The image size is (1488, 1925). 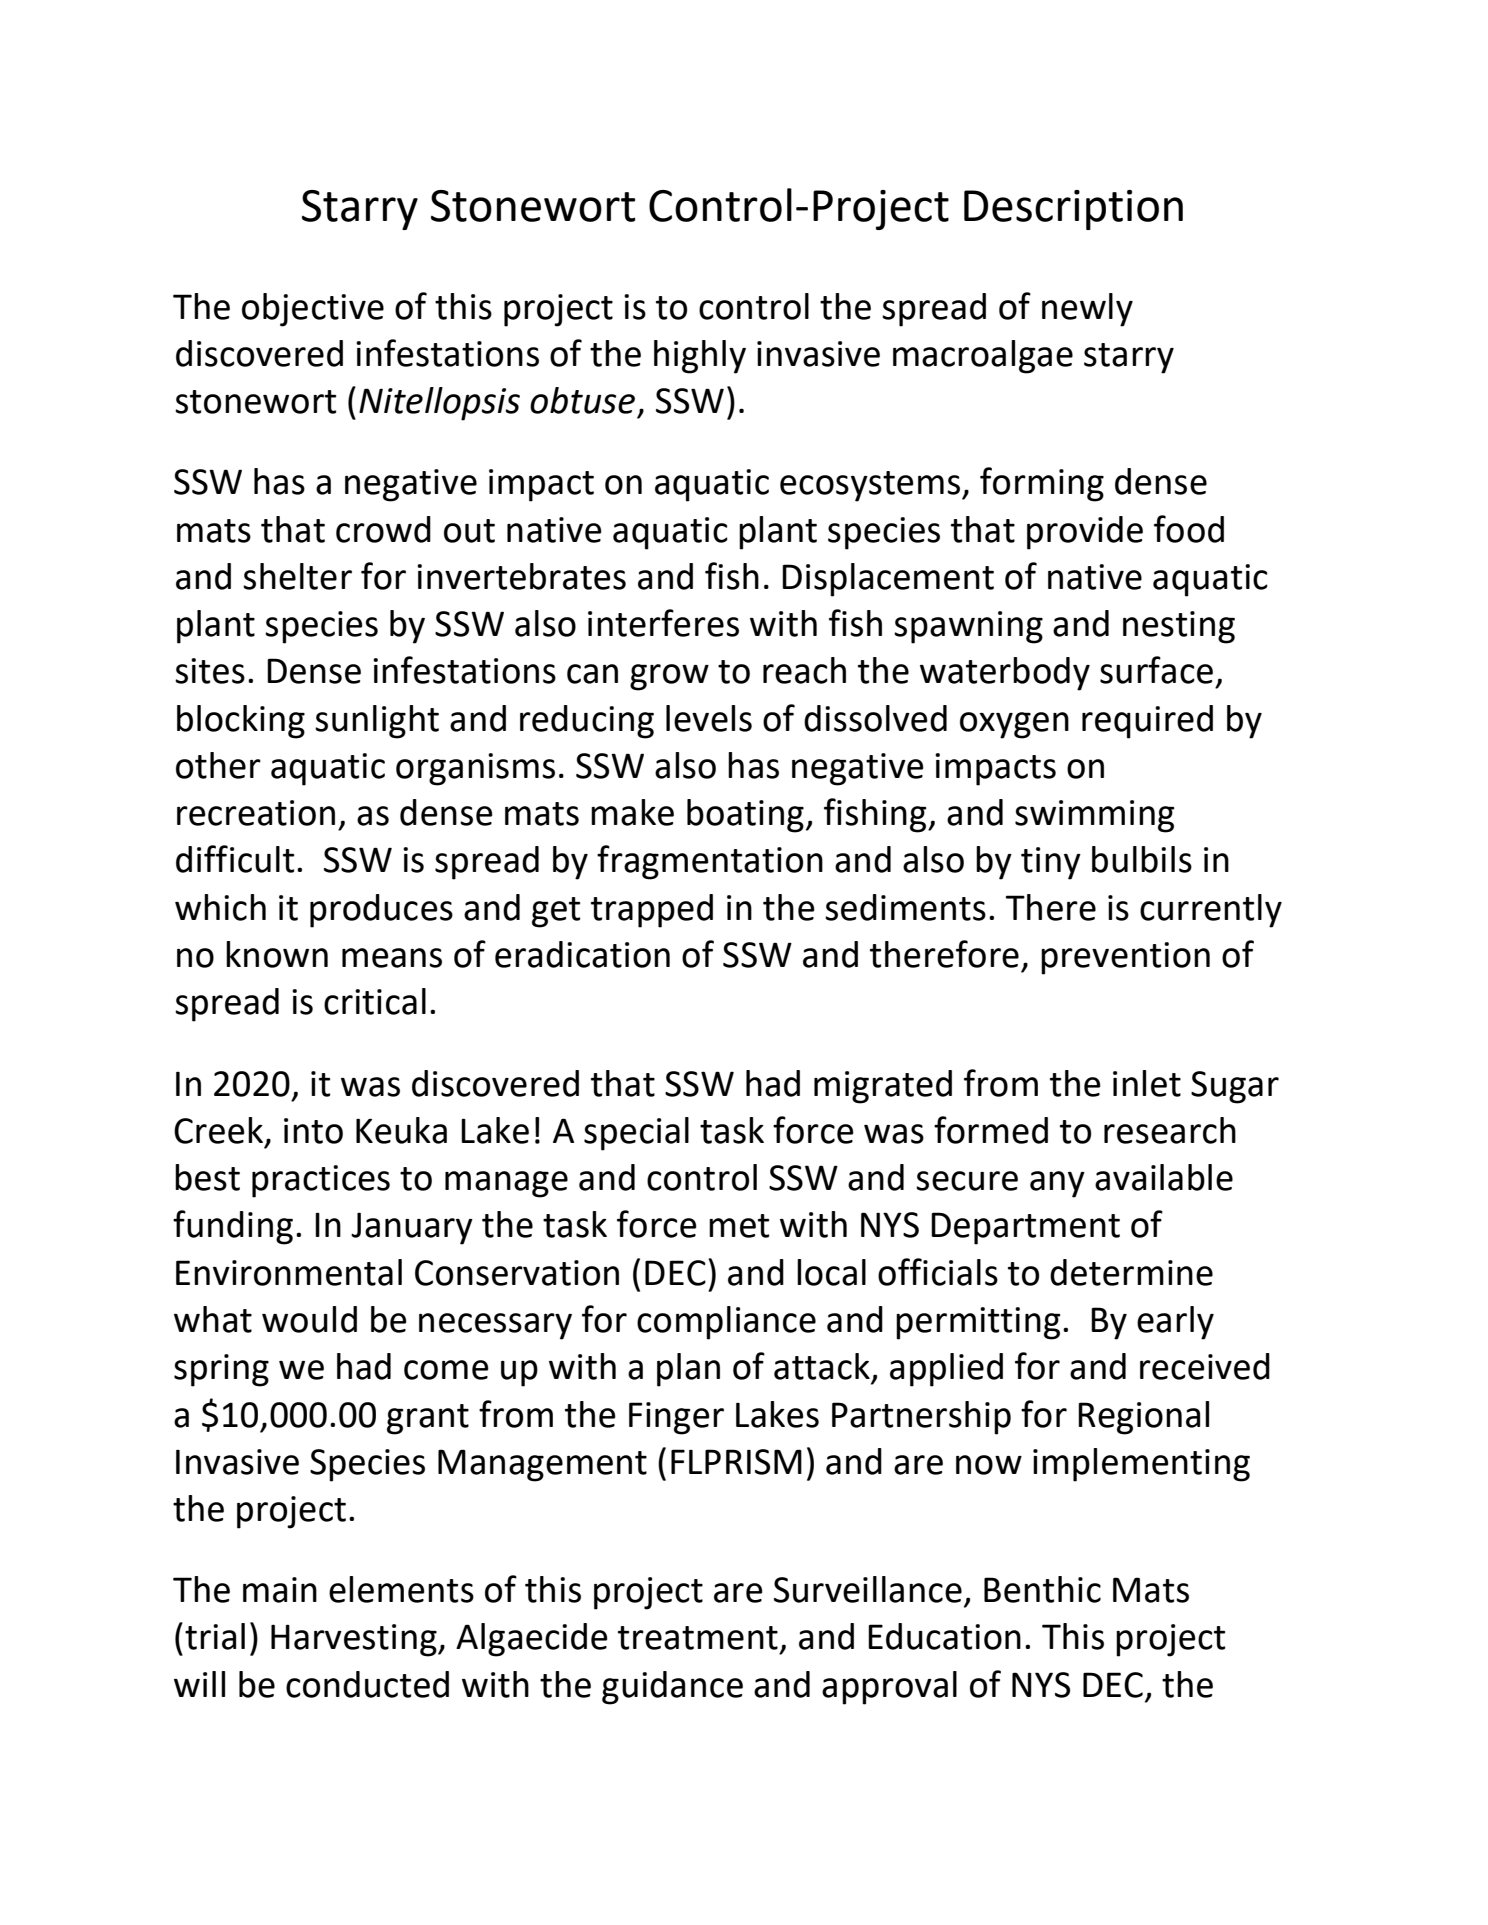 I want to click on Benthic, so click(x=1042, y=1589).
